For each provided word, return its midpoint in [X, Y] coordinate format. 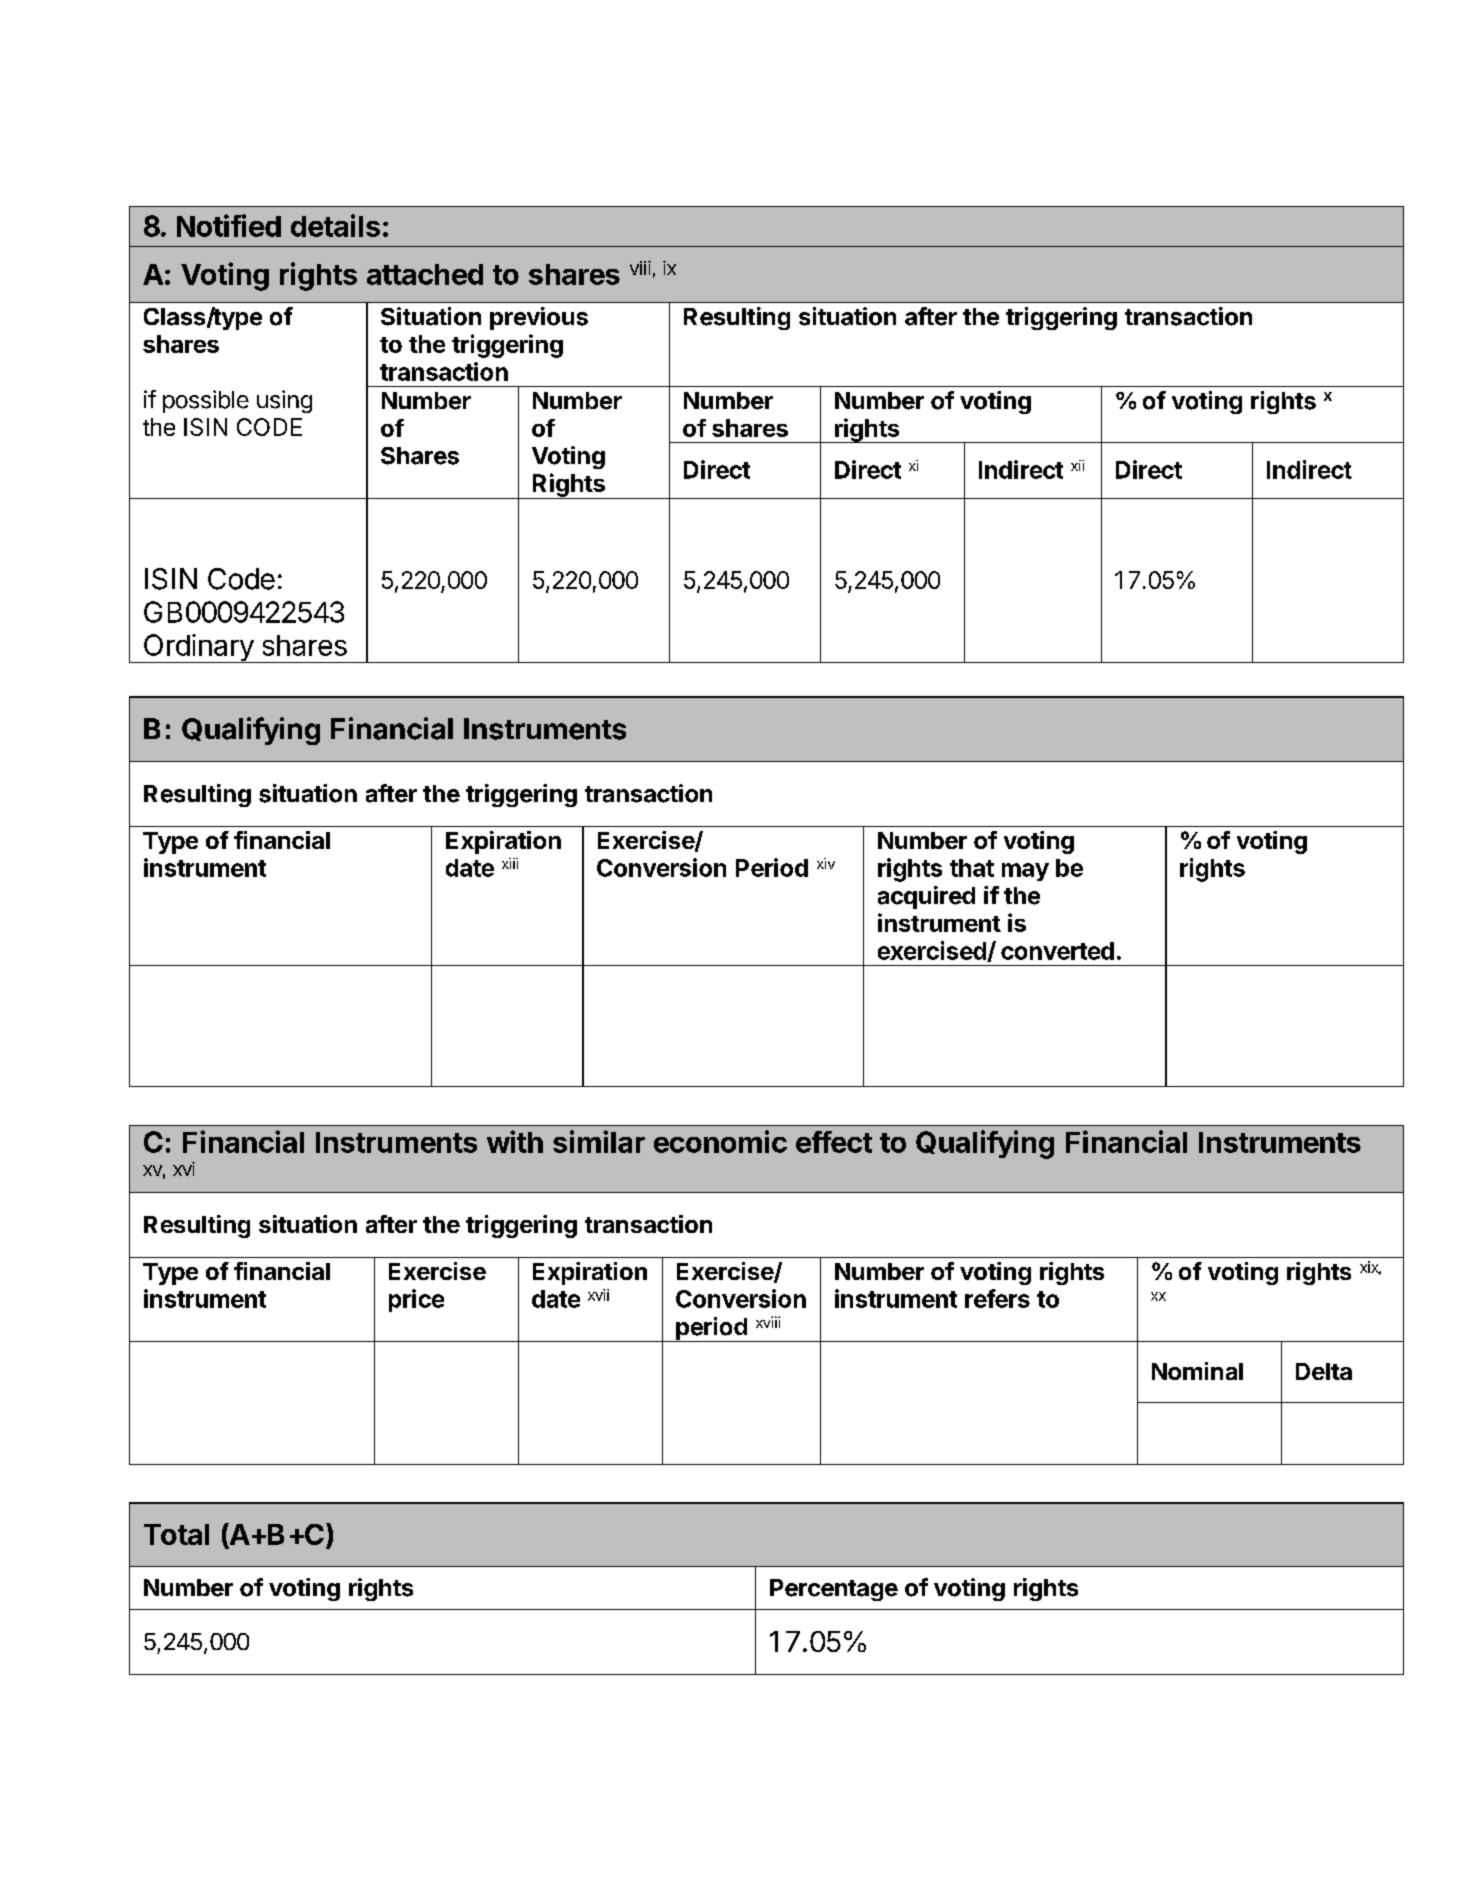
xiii [510, 863]
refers [997, 1298]
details [335, 225]
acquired [926, 897]
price [416, 1300]
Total [176, 1534]
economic [720, 1141]
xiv [826, 863]
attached [425, 274]
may [1025, 872]
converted [1057, 951]
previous [539, 318]
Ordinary [198, 648]
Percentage [834, 1590]
